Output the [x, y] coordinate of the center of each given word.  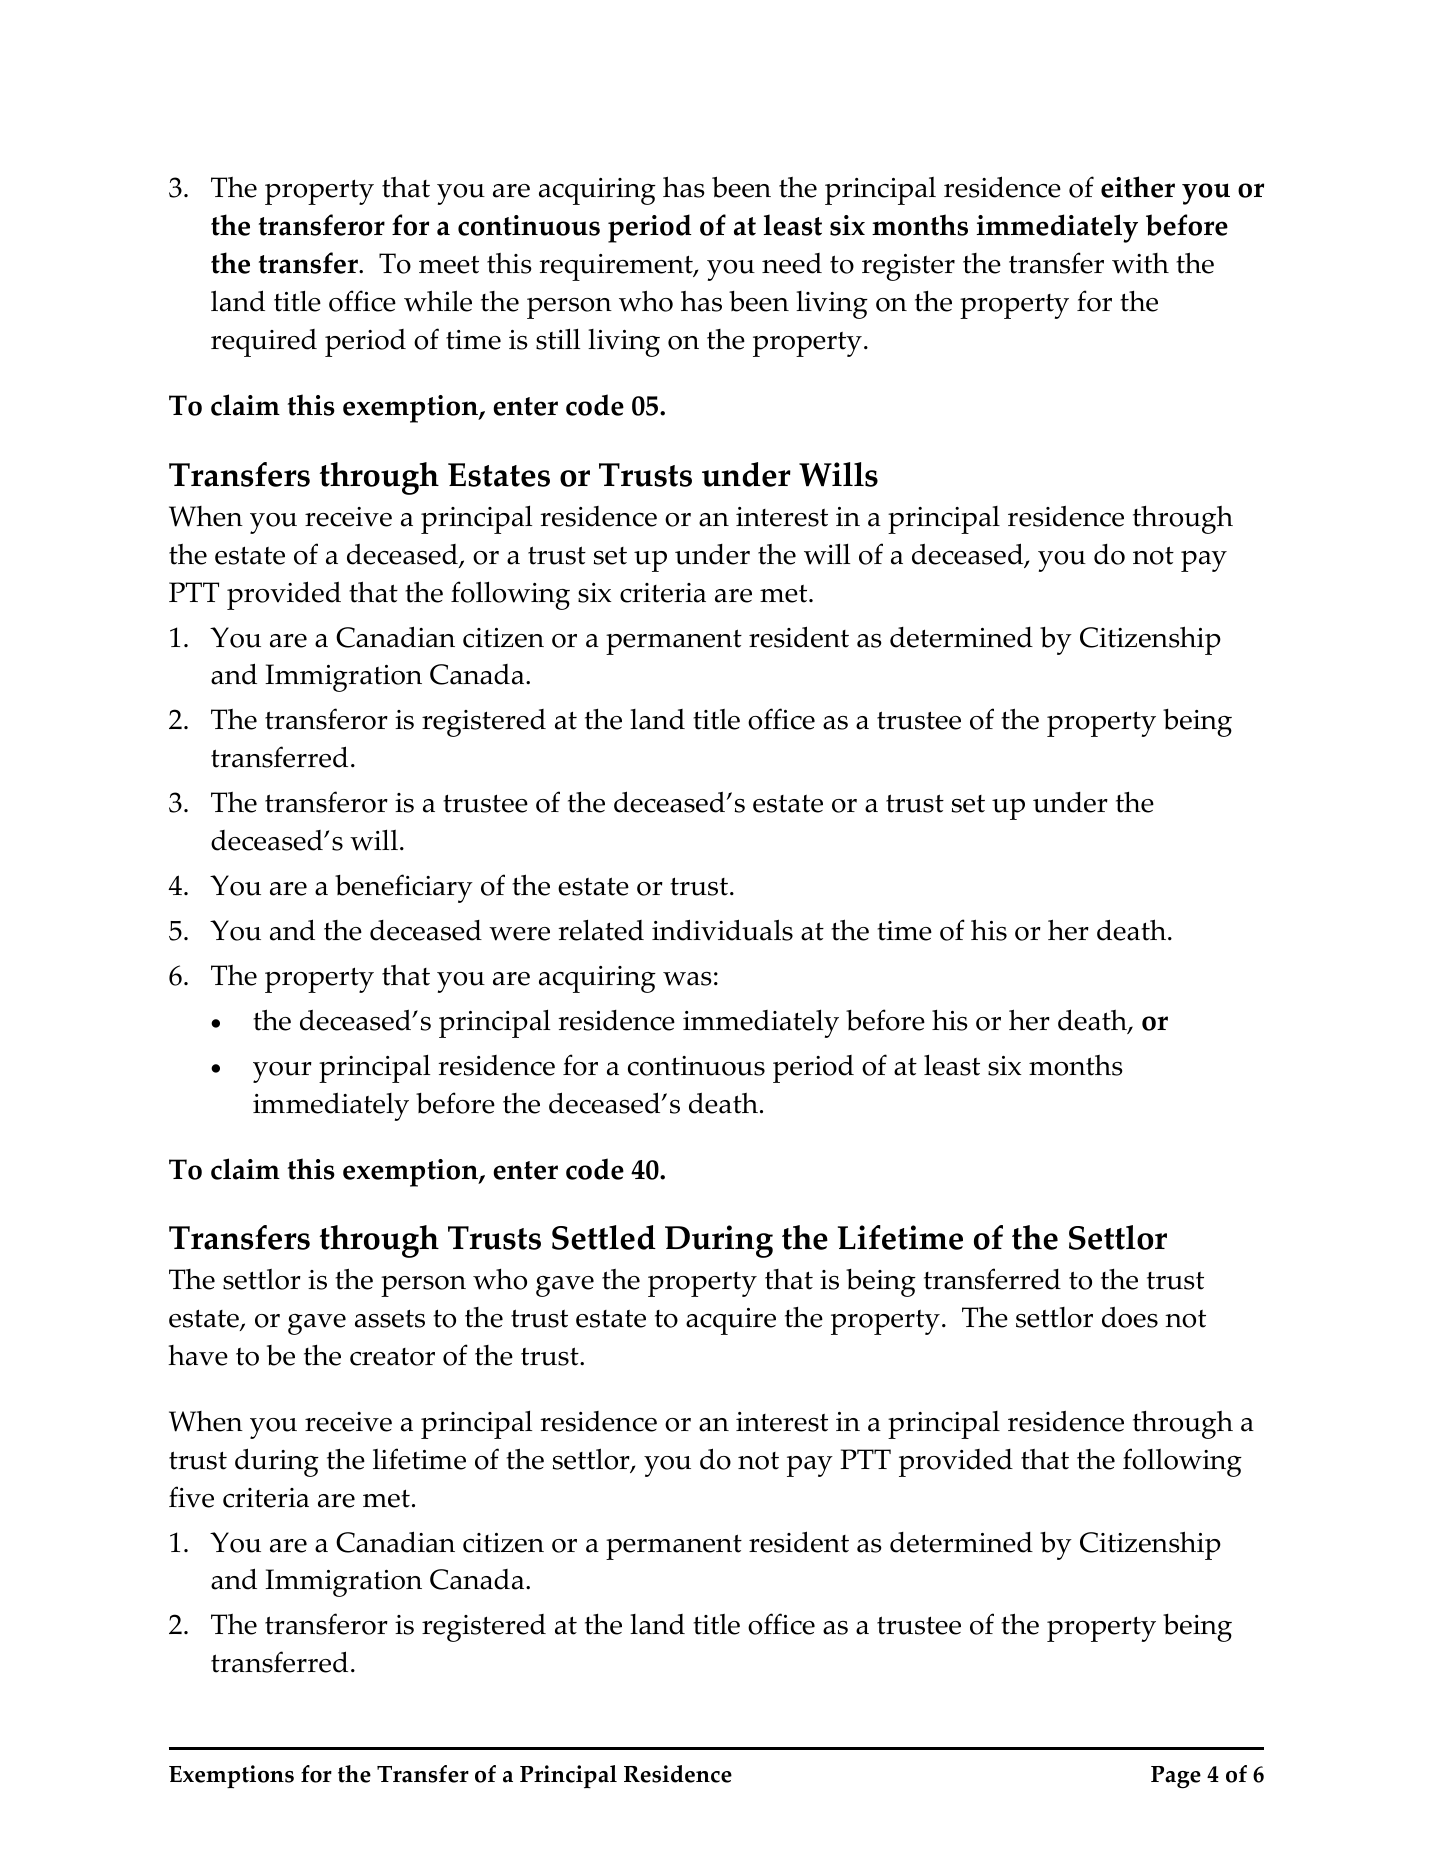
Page [1176, 1777]
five [191, 1497]
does [1130, 1317]
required [264, 343]
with [1140, 263]
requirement [617, 267]
